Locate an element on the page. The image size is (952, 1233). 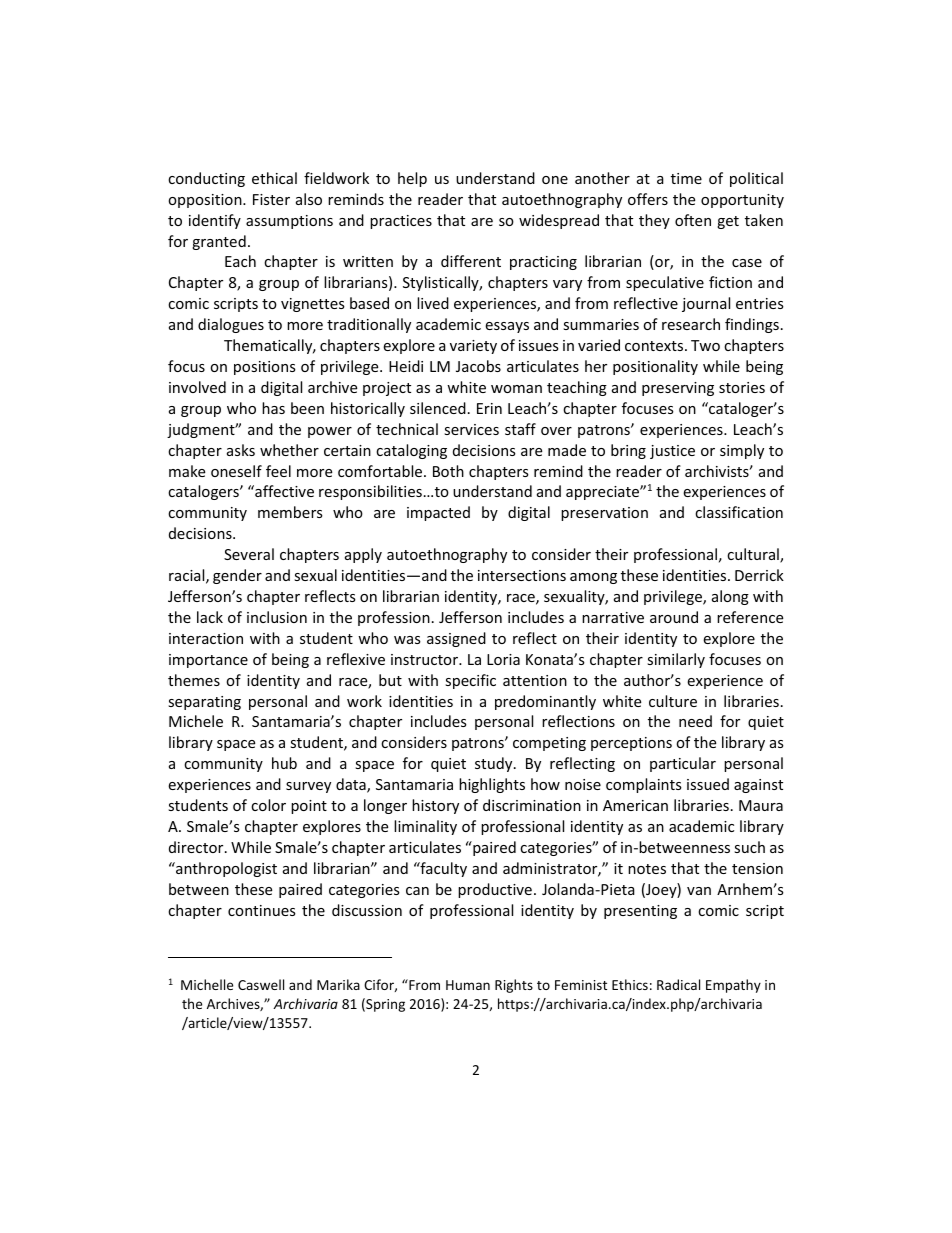
intersections is located at coordinates (522, 575).
